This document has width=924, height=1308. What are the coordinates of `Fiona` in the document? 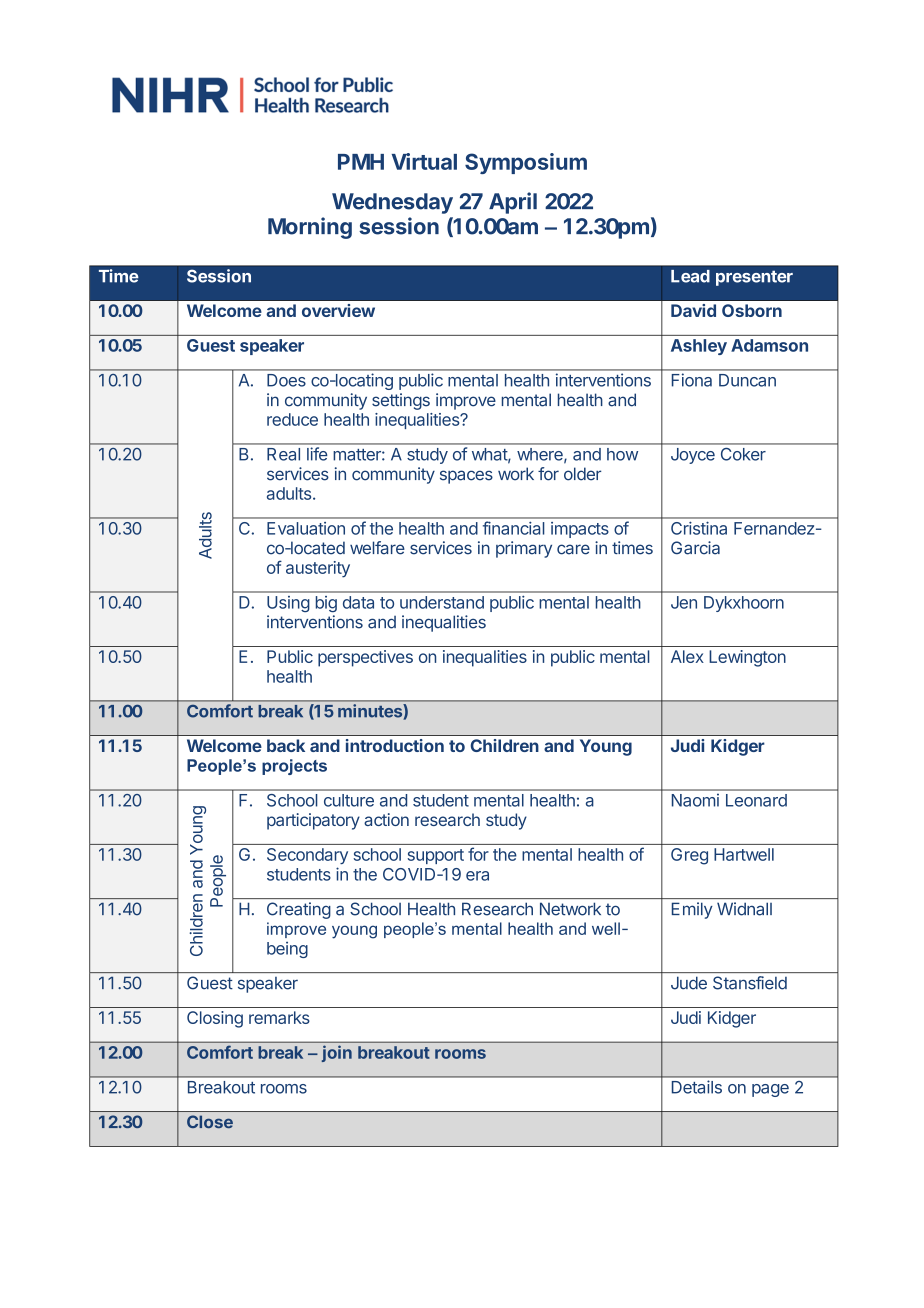 It's located at (692, 380).
